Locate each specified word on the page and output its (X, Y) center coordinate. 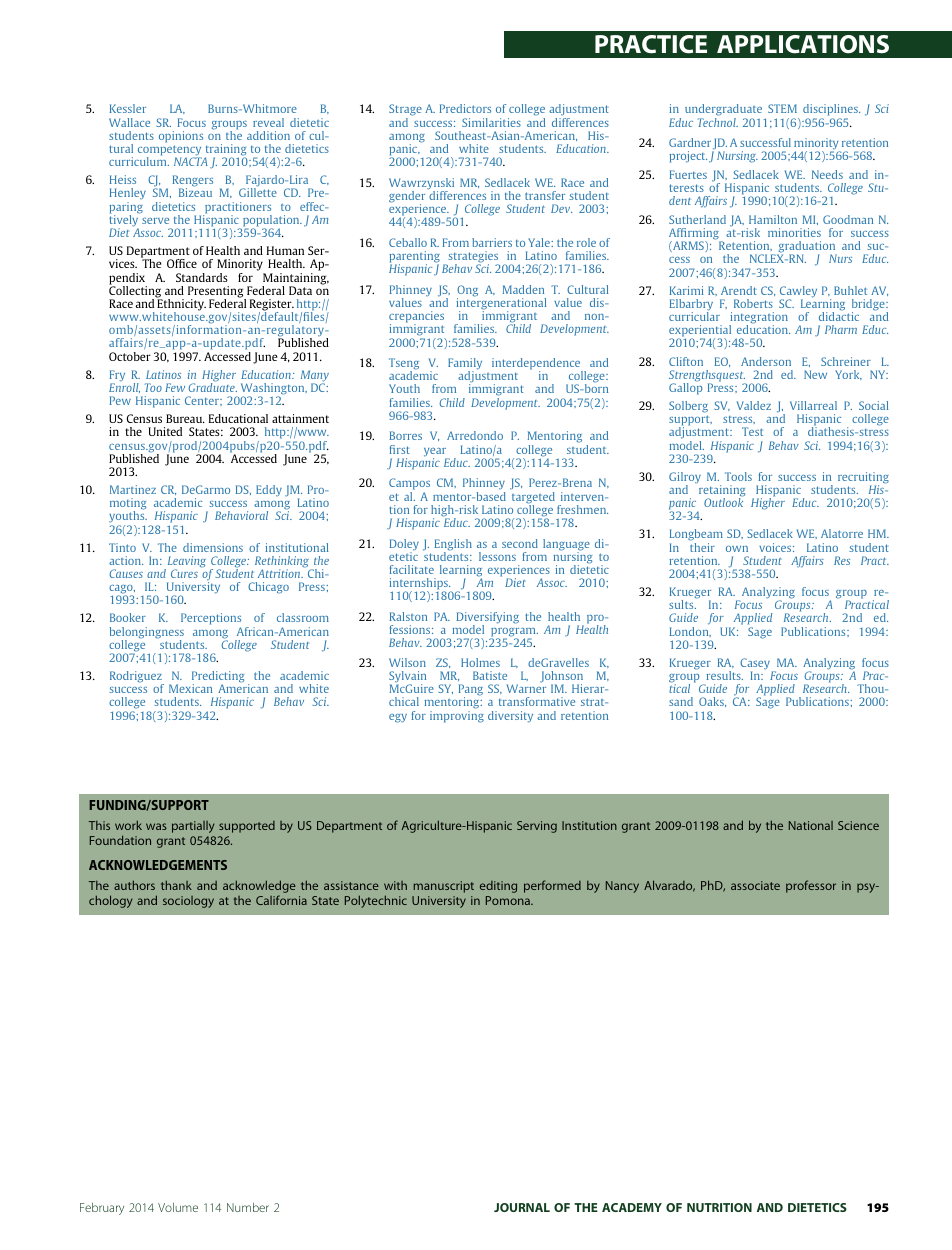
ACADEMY (632, 1207)
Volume (178, 1207)
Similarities (491, 122)
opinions (181, 137)
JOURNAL (522, 1207)
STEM (782, 108)
